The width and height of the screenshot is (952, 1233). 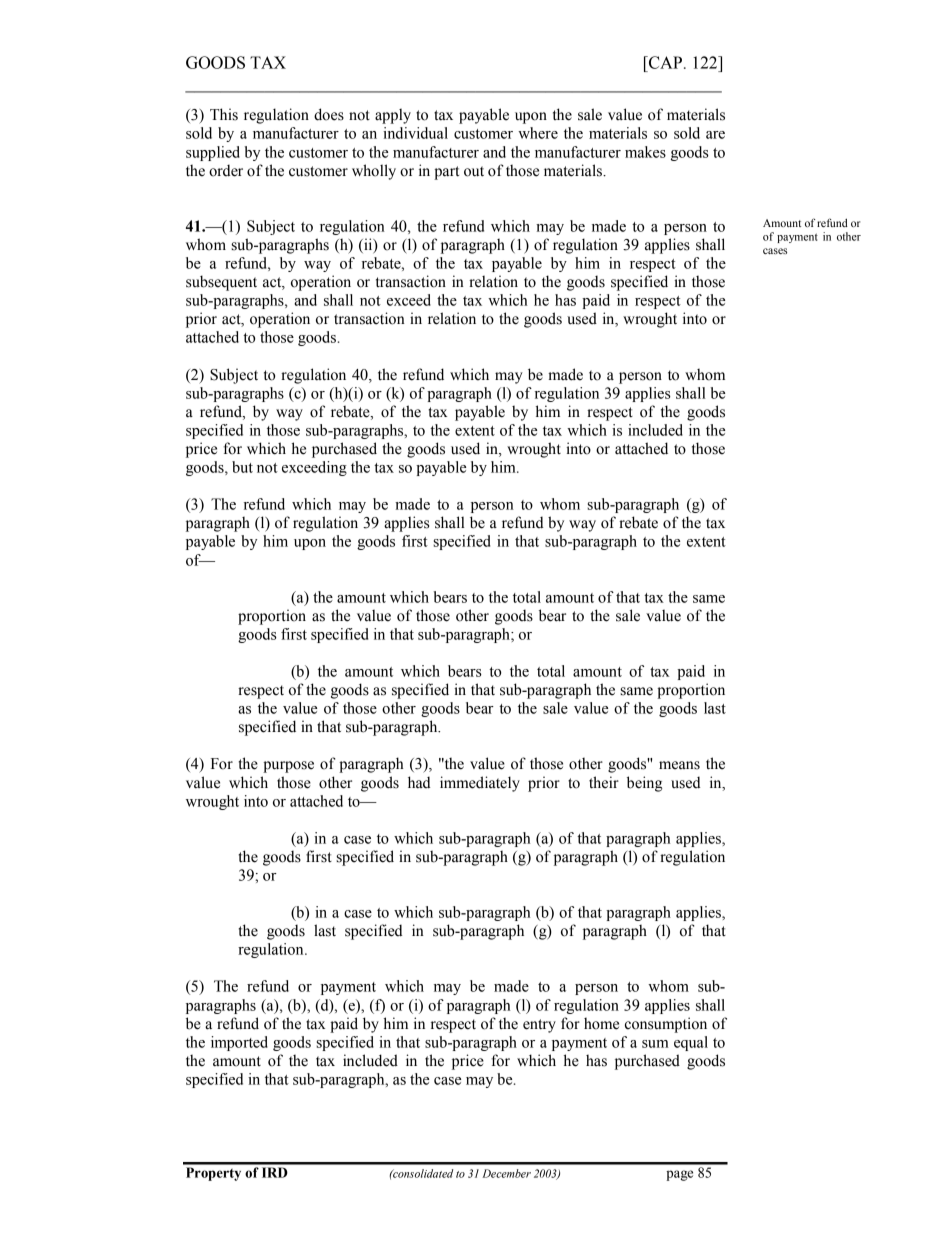 I want to click on December, so click(x=506, y=1173).
